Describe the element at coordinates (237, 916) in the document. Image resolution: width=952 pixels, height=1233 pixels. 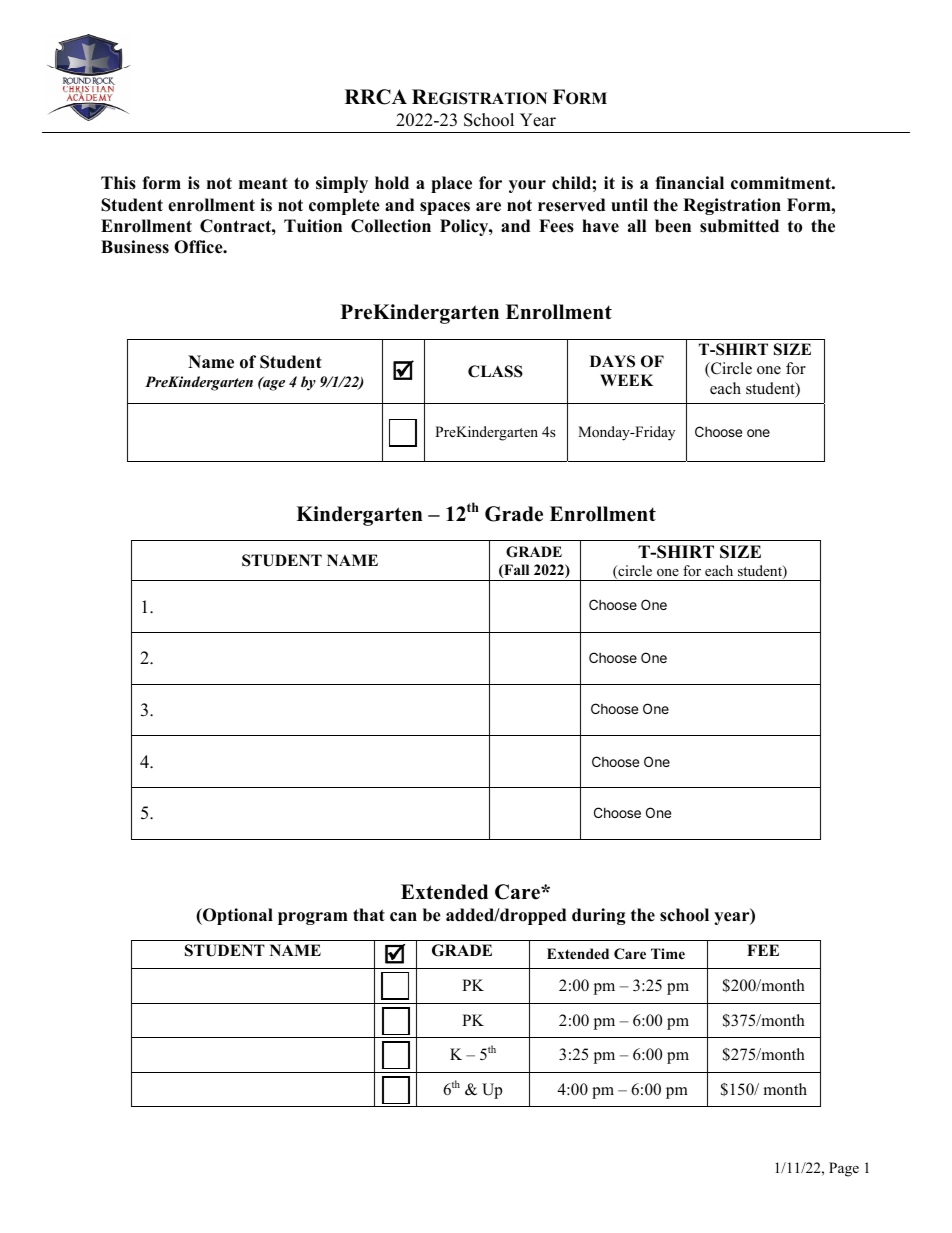
I see `Optional` at that location.
